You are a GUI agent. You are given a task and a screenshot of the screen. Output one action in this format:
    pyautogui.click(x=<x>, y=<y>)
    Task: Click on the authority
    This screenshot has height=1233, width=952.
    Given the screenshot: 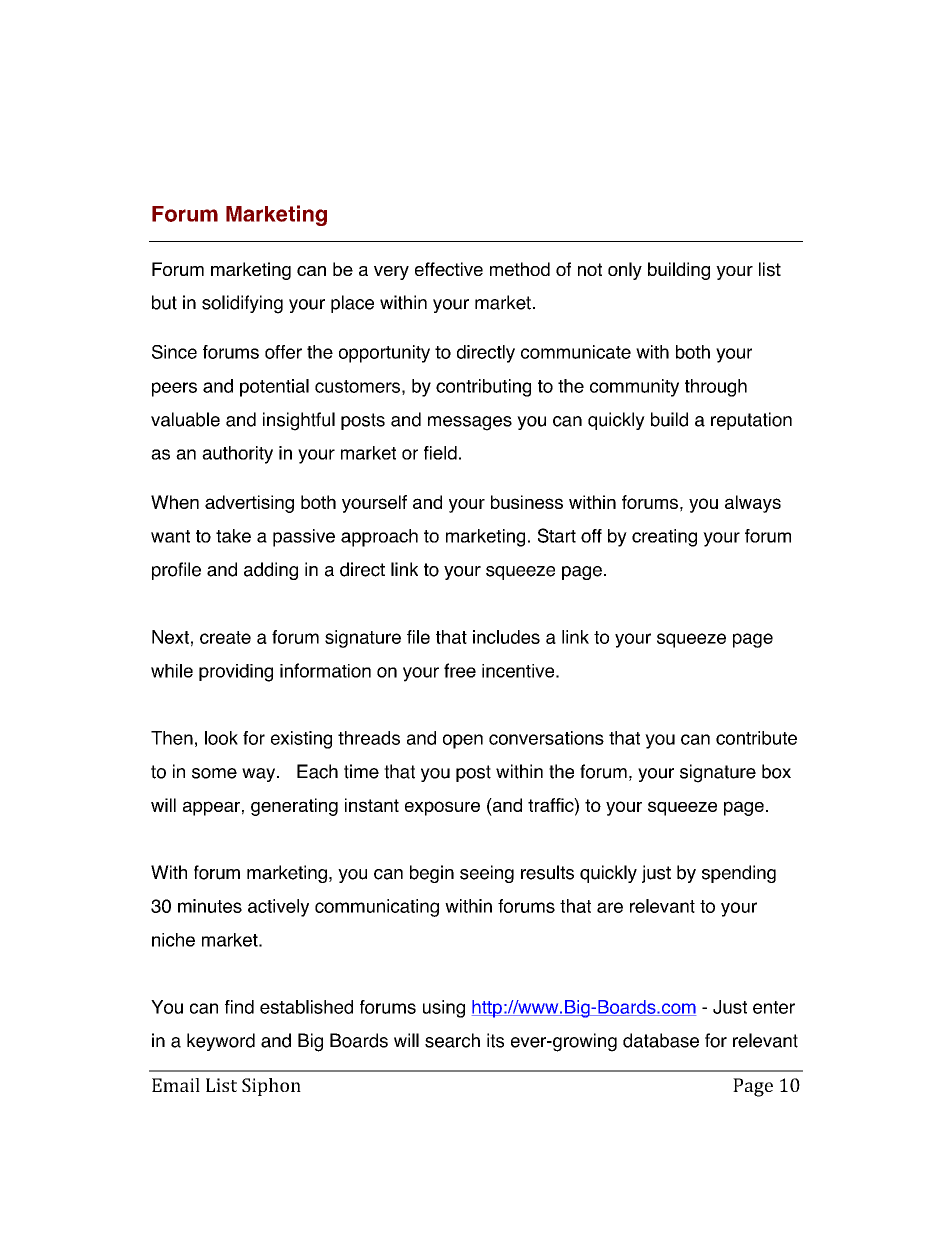 What is the action you would take?
    pyautogui.click(x=237, y=455)
